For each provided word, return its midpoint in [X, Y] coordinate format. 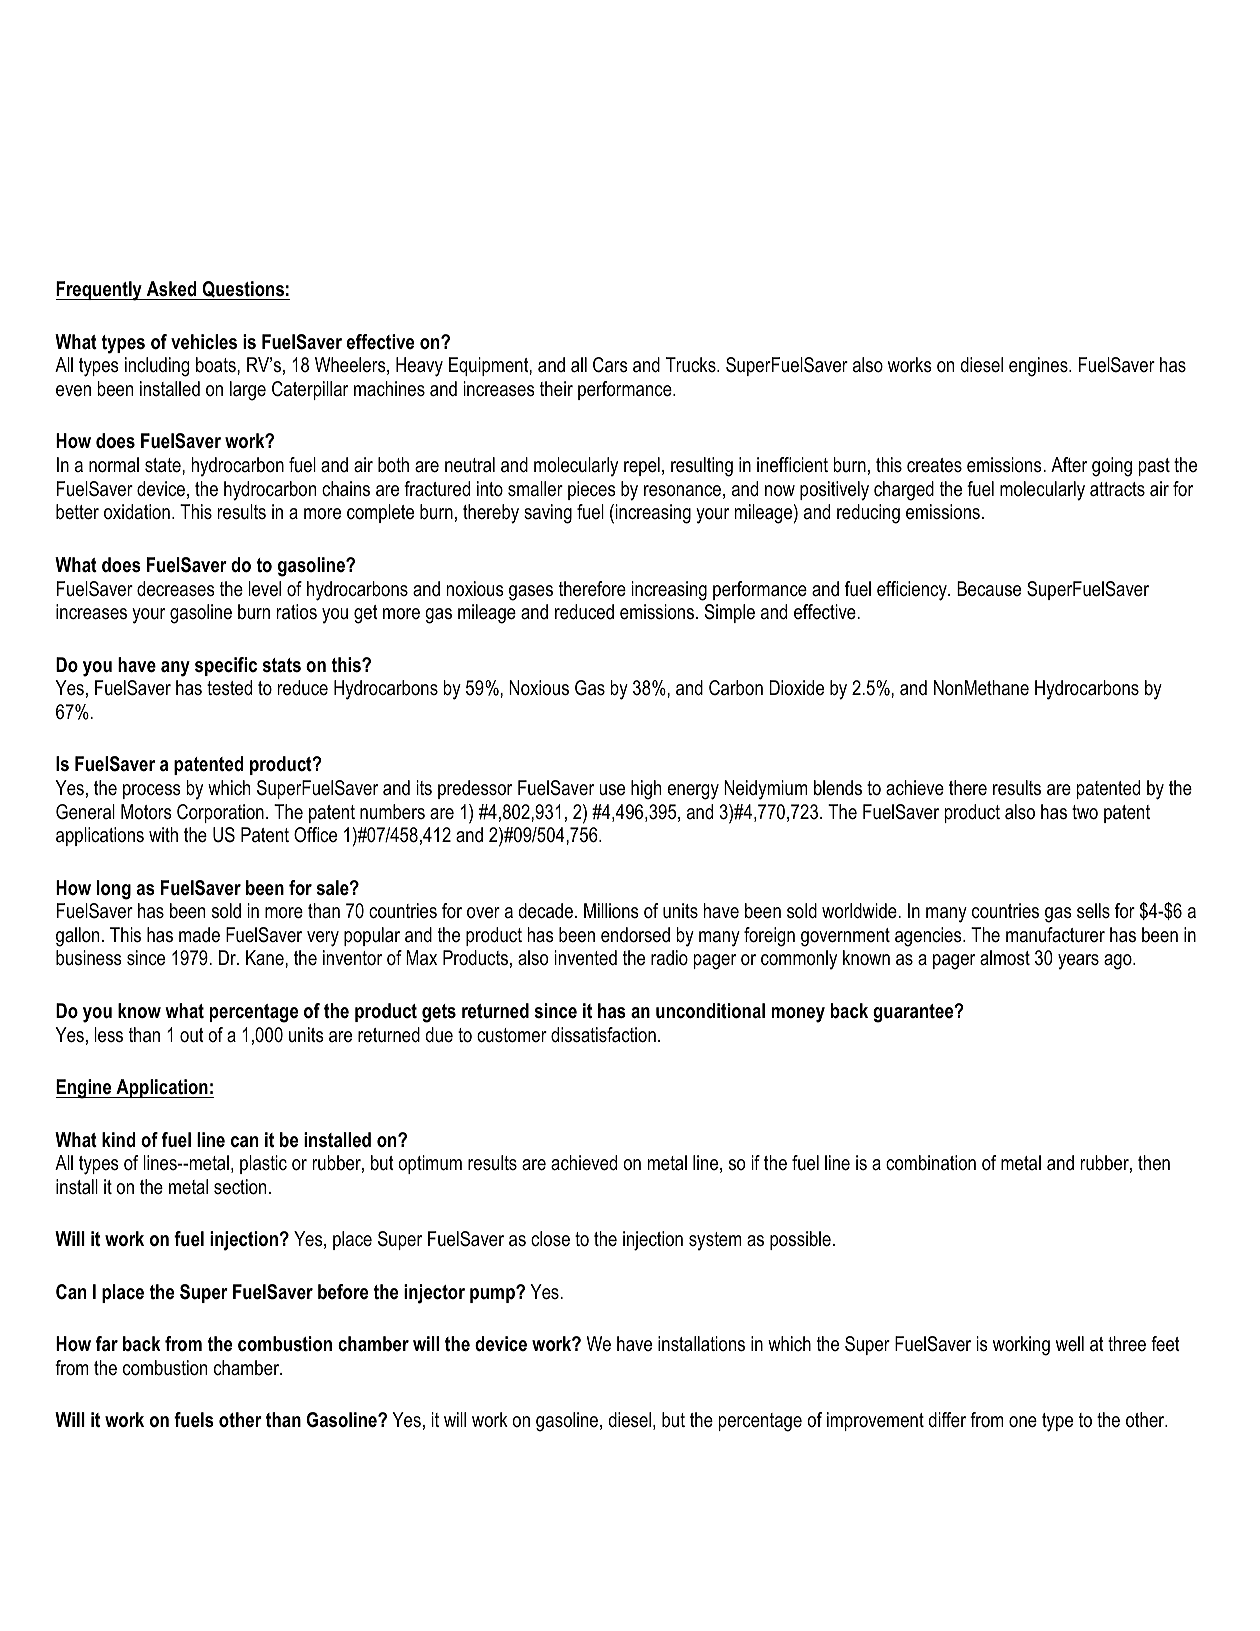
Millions [611, 911]
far [107, 1343]
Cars [610, 365]
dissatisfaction [603, 1035]
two [1085, 812]
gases [531, 593]
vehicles [204, 342]
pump [493, 1295]
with [163, 834]
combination [931, 1163]
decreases [176, 589]
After [1069, 465]
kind [118, 1140]
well [1070, 1344]
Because [989, 589]
